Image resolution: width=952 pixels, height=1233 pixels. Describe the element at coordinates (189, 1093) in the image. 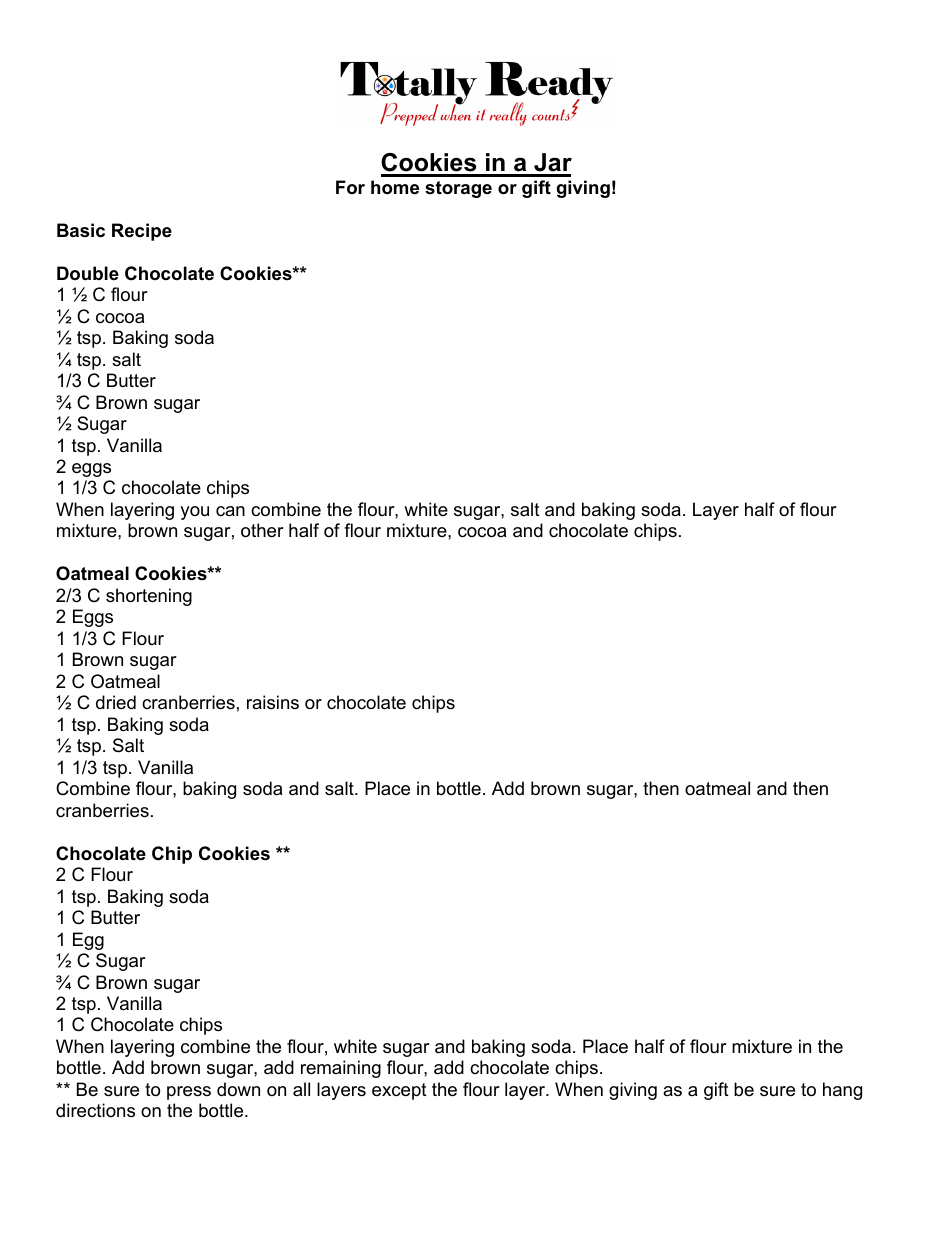

I see `press` at that location.
